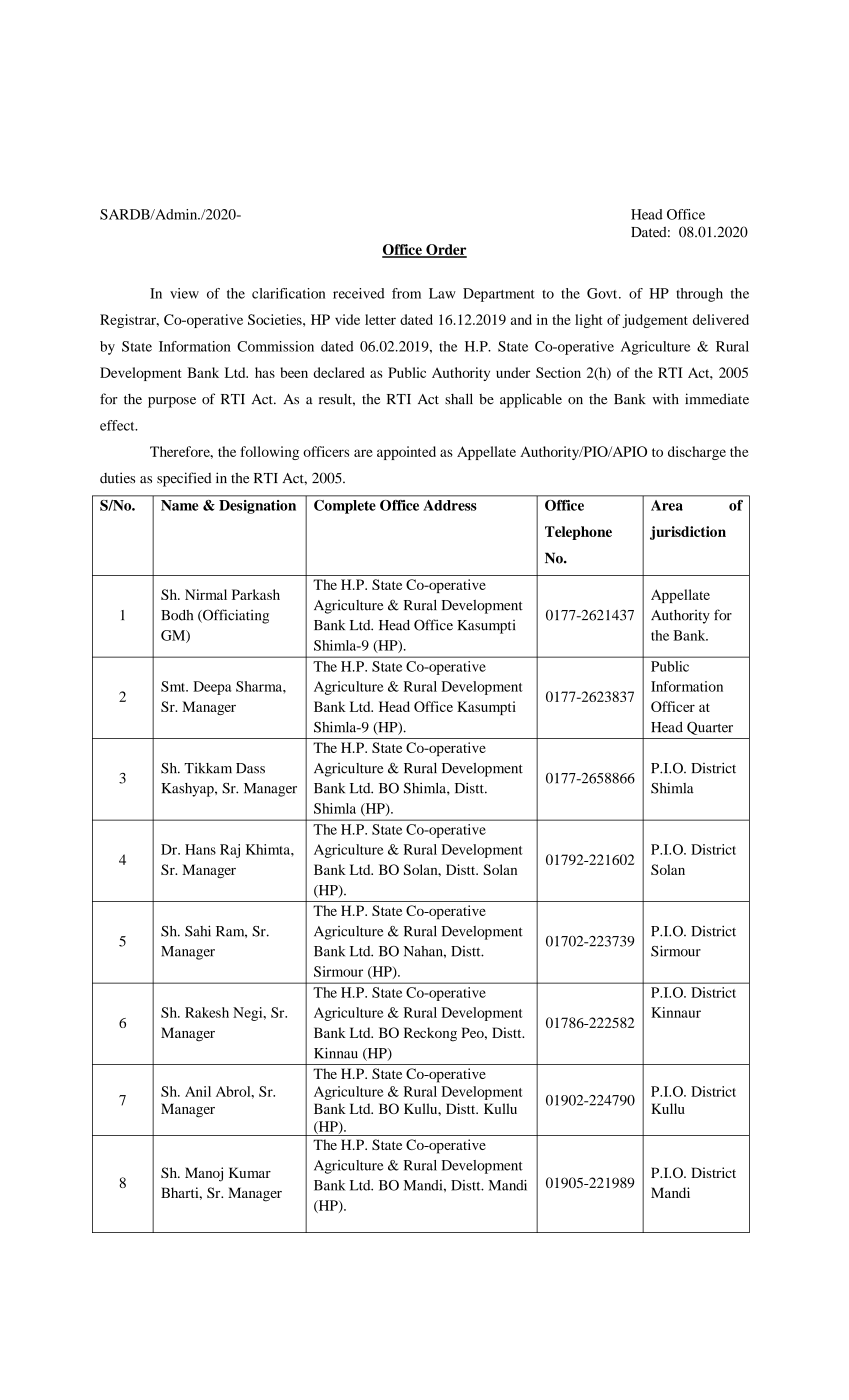 This page has width=849, height=1400. What do you see at coordinates (406, 293) in the page?
I see `from` at bounding box center [406, 293].
